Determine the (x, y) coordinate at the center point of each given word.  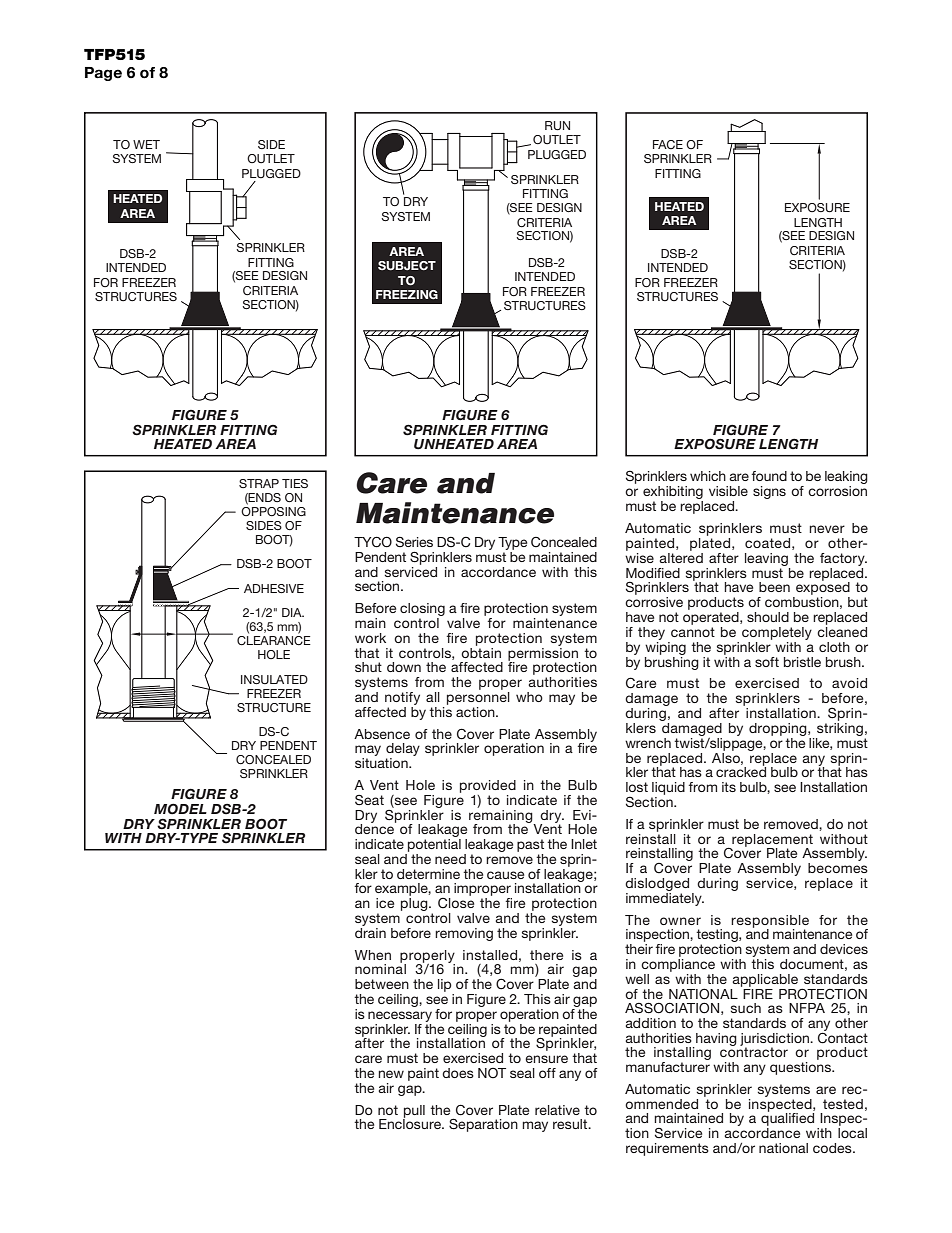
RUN (557, 126)
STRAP (259, 483)
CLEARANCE (274, 640)
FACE (668, 144)
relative (557, 1110)
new (391, 1074)
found (769, 476)
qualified (787, 1120)
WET (146, 144)
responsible (770, 922)
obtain (481, 651)
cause (505, 875)
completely (777, 633)
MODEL (180, 809)
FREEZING (407, 294)
